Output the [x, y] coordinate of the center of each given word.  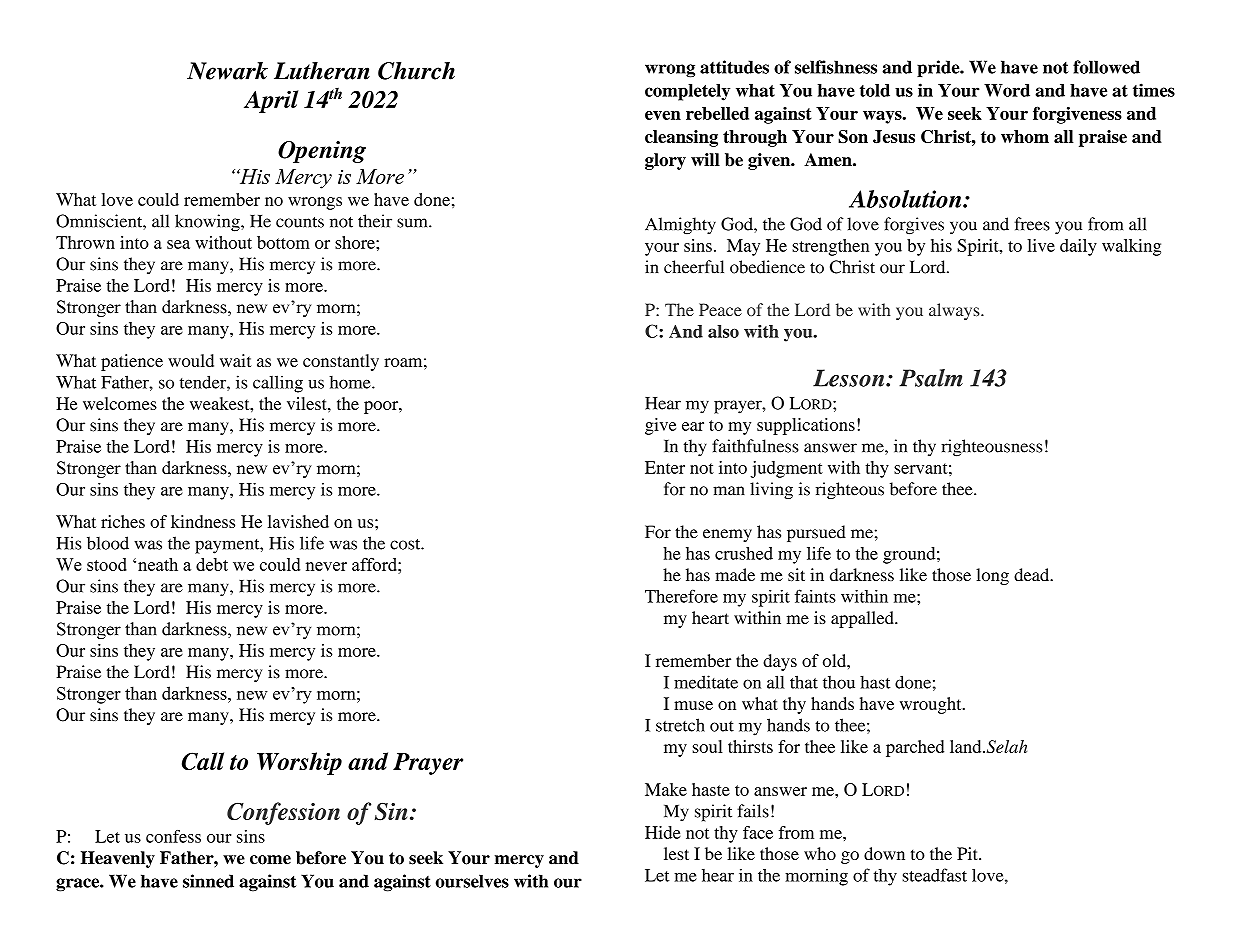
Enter [665, 467]
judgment [787, 469]
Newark [227, 71]
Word [1007, 90]
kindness [203, 521]
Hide [663, 832]
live [1041, 245]
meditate [706, 682]
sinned [208, 881]
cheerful [694, 267]
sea [178, 244]
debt [212, 564]
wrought [932, 705]
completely [687, 92]
